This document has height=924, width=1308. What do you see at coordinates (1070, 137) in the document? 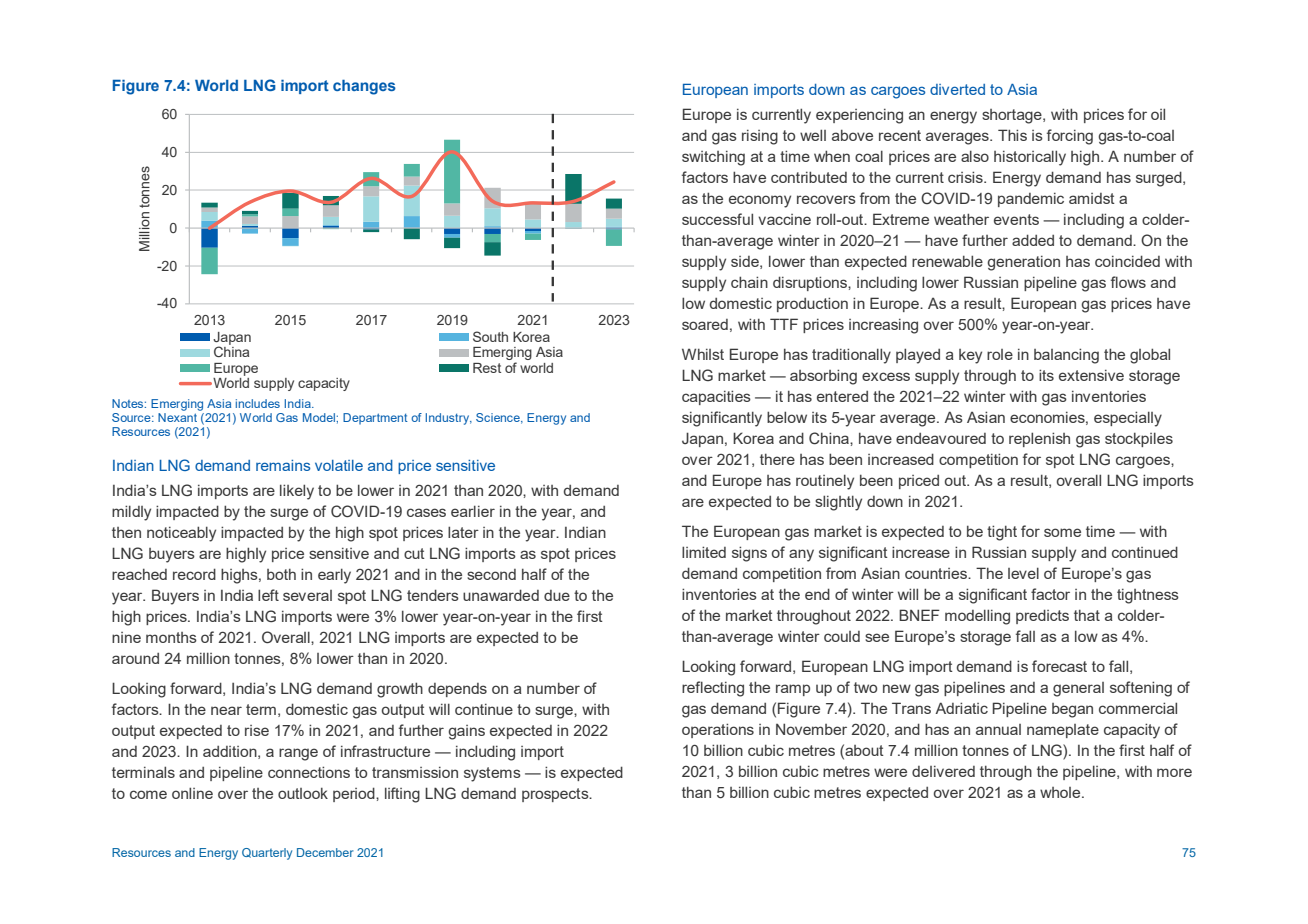
I see `forcing` at bounding box center [1070, 137].
